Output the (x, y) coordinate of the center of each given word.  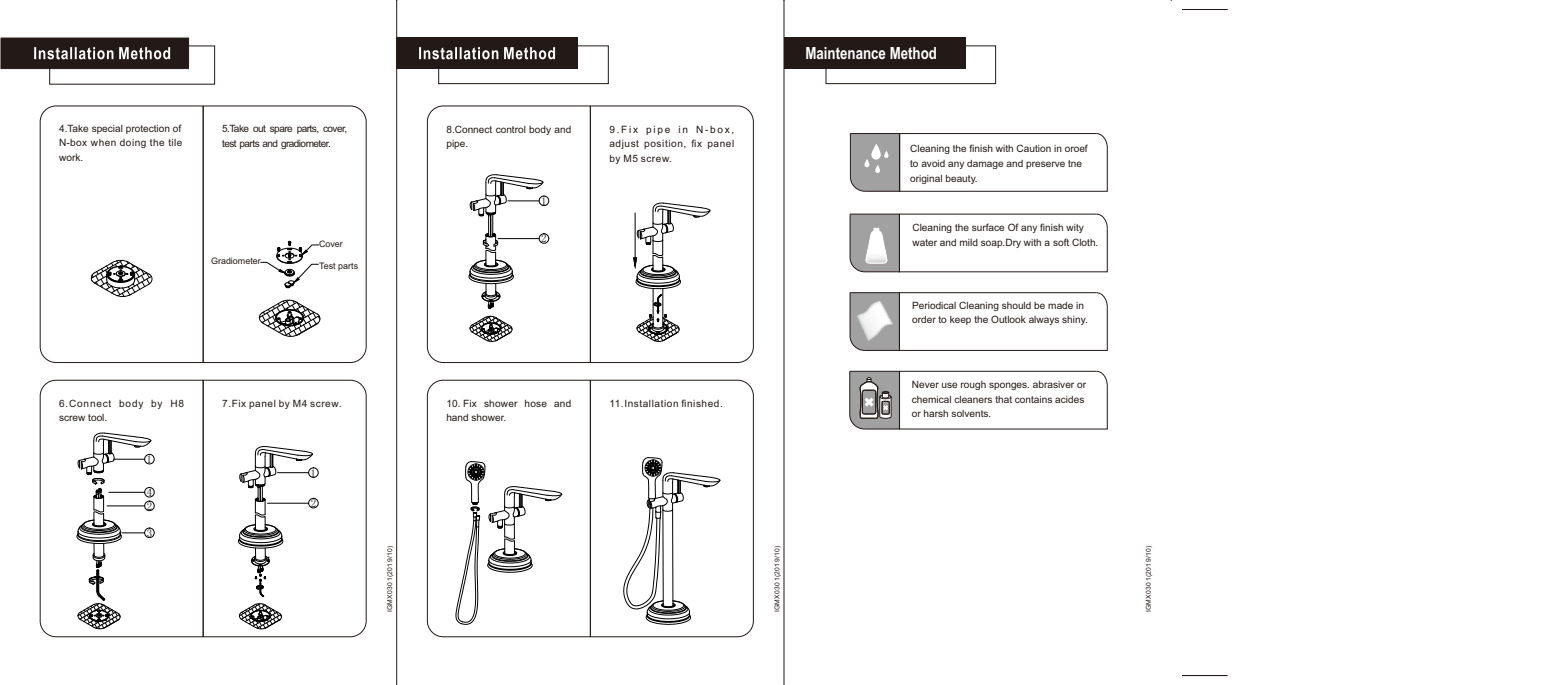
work (71, 157)
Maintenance (846, 53)
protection (148, 129)
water (924, 242)
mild (969, 242)
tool (97, 417)
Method (913, 53)
